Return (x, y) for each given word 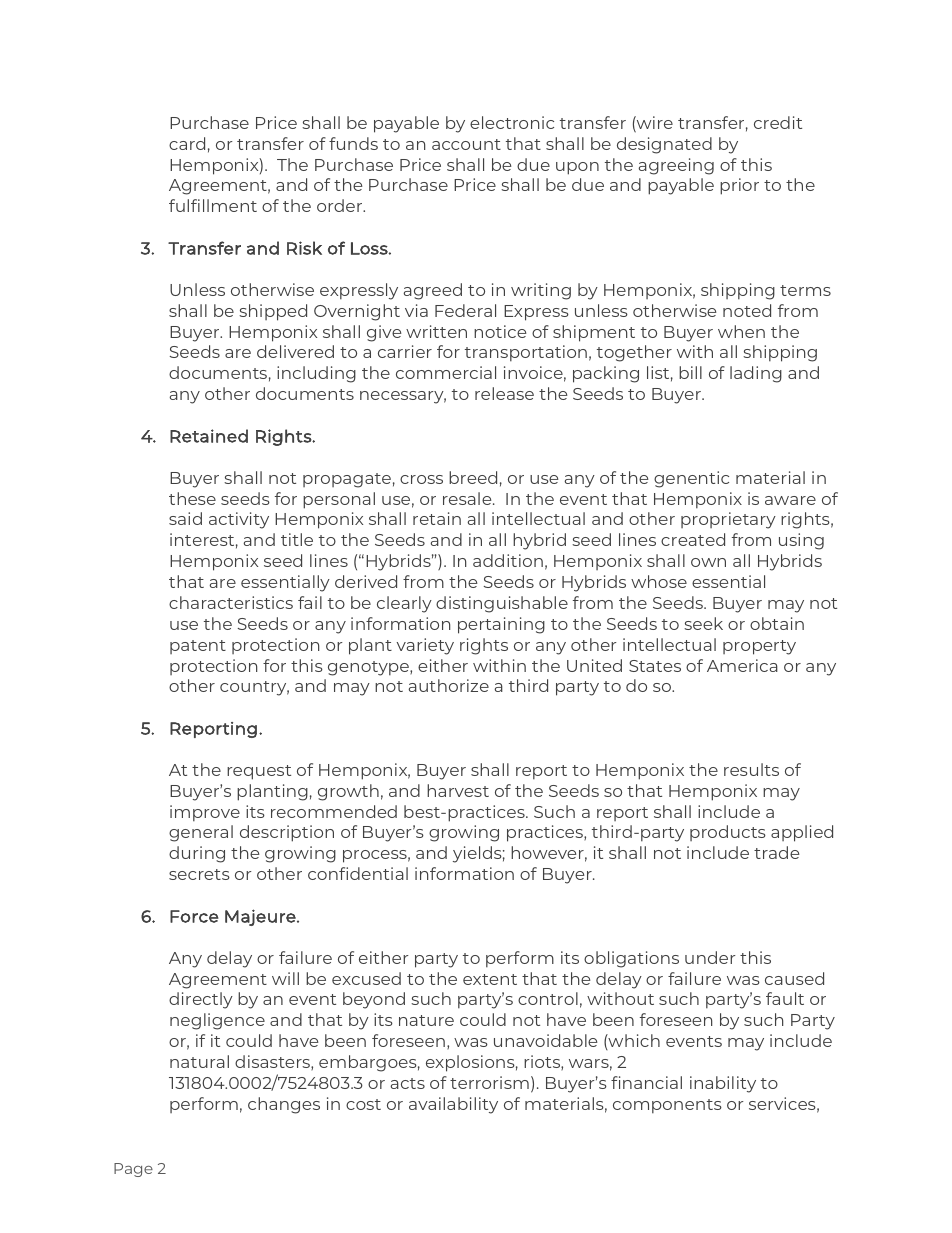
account (466, 144)
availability (453, 1105)
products (728, 833)
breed (473, 477)
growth (348, 792)
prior (739, 186)
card (187, 143)
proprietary (728, 520)
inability (723, 1084)
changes (284, 1105)
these (192, 498)
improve (205, 813)
